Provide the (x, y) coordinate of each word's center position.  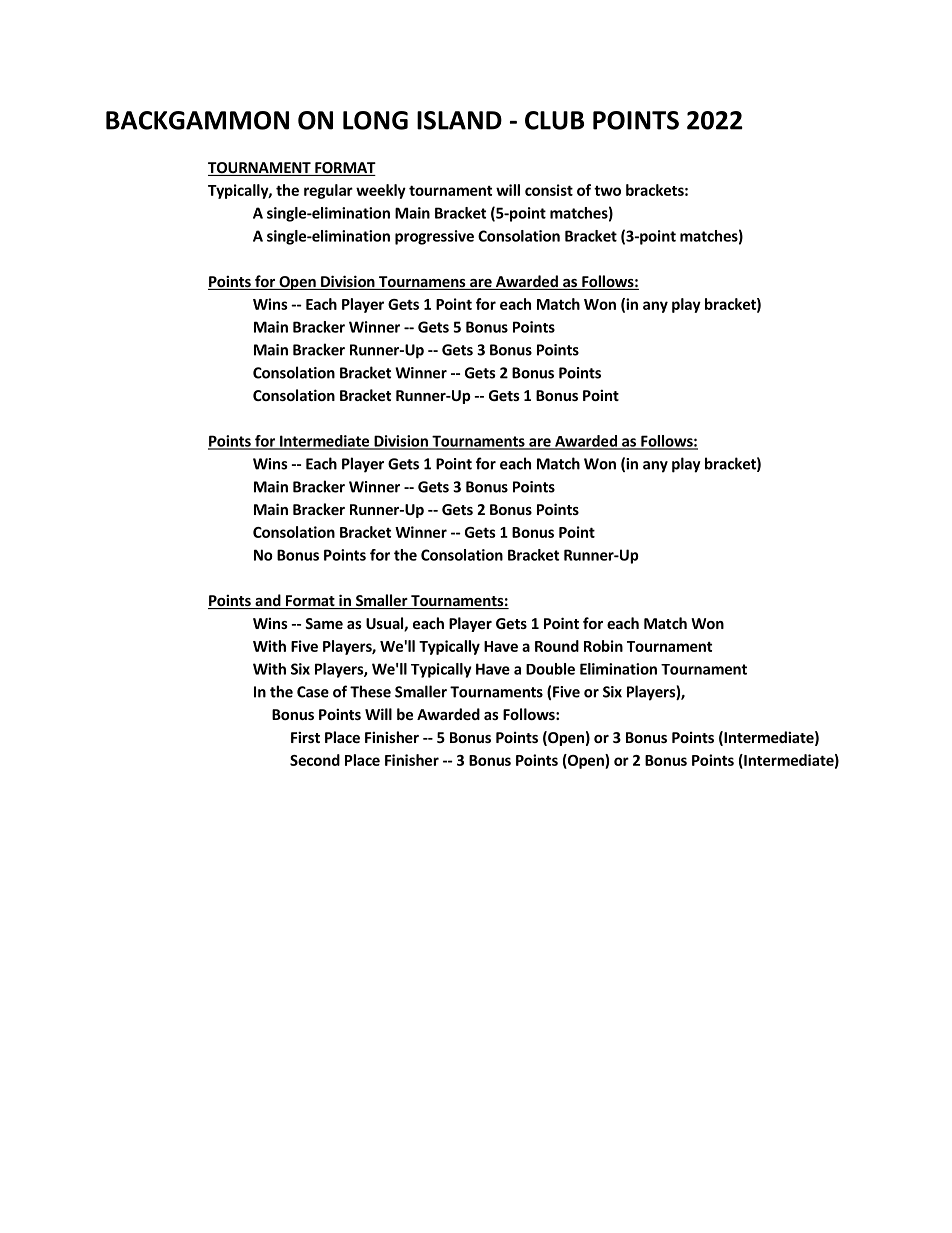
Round (557, 646)
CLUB (554, 120)
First (305, 737)
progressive (434, 237)
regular (328, 191)
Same (324, 623)
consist (549, 190)
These (370, 691)
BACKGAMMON (197, 120)
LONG (375, 120)
